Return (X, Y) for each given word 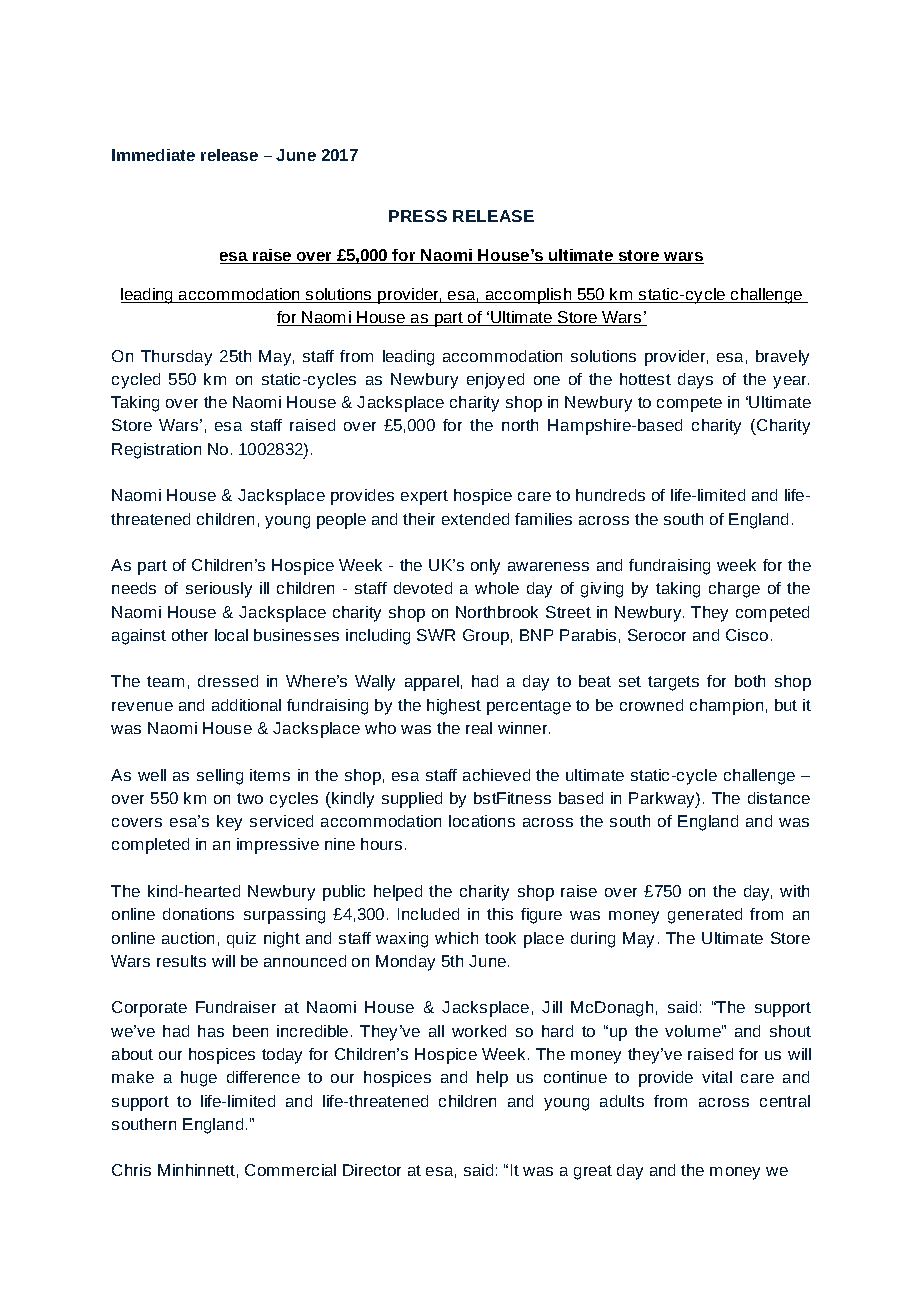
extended (475, 519)
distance (779, 798)
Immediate (153, 155)
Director (372, 1170)
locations (482, 821)
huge (199, 1079)
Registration (156, 451)
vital (717, 1077)
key (229, 823)
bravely (782, 358)
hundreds (610, 495)
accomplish (528, 296)
